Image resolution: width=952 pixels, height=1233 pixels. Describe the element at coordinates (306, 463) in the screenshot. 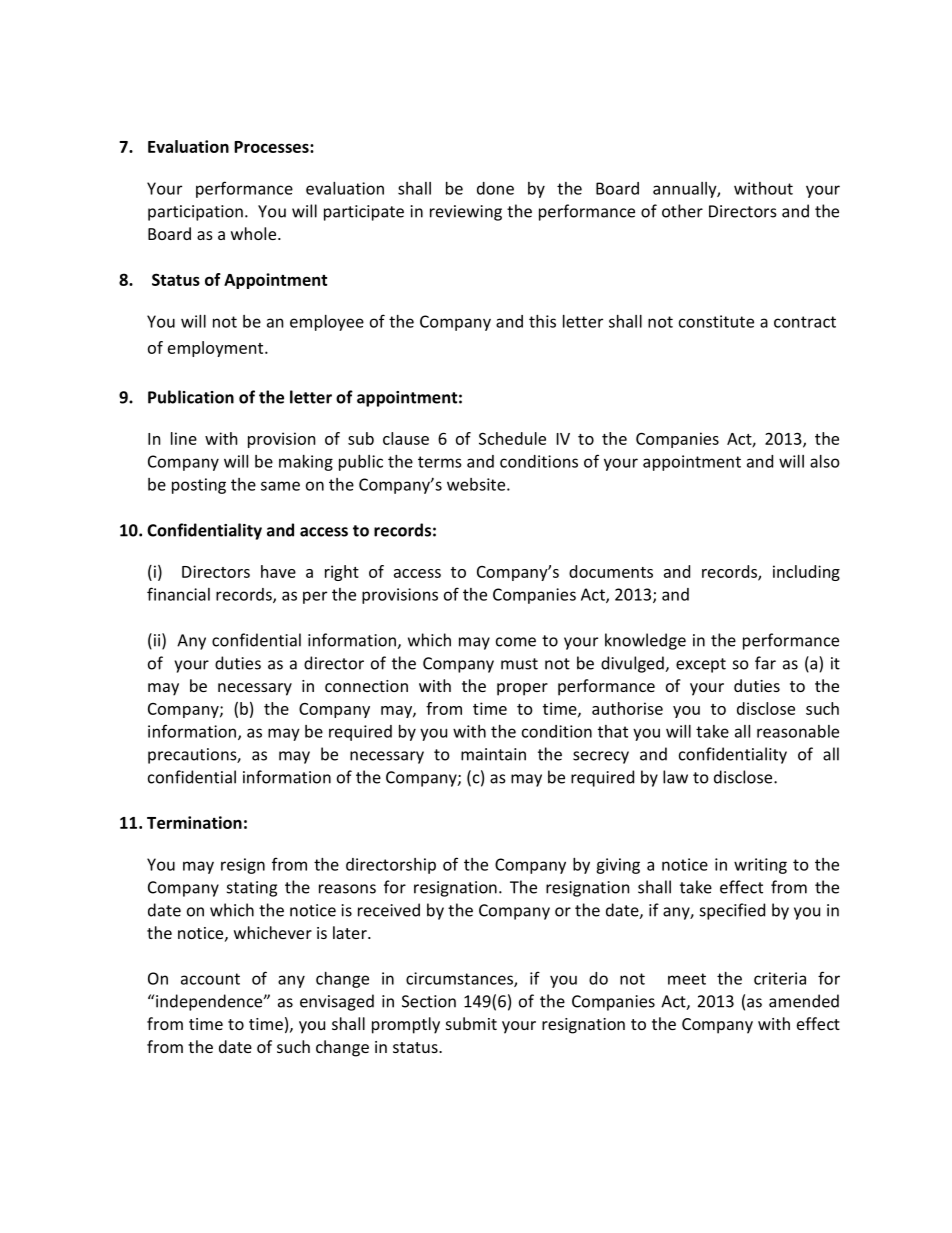

I see `making` at that location.
